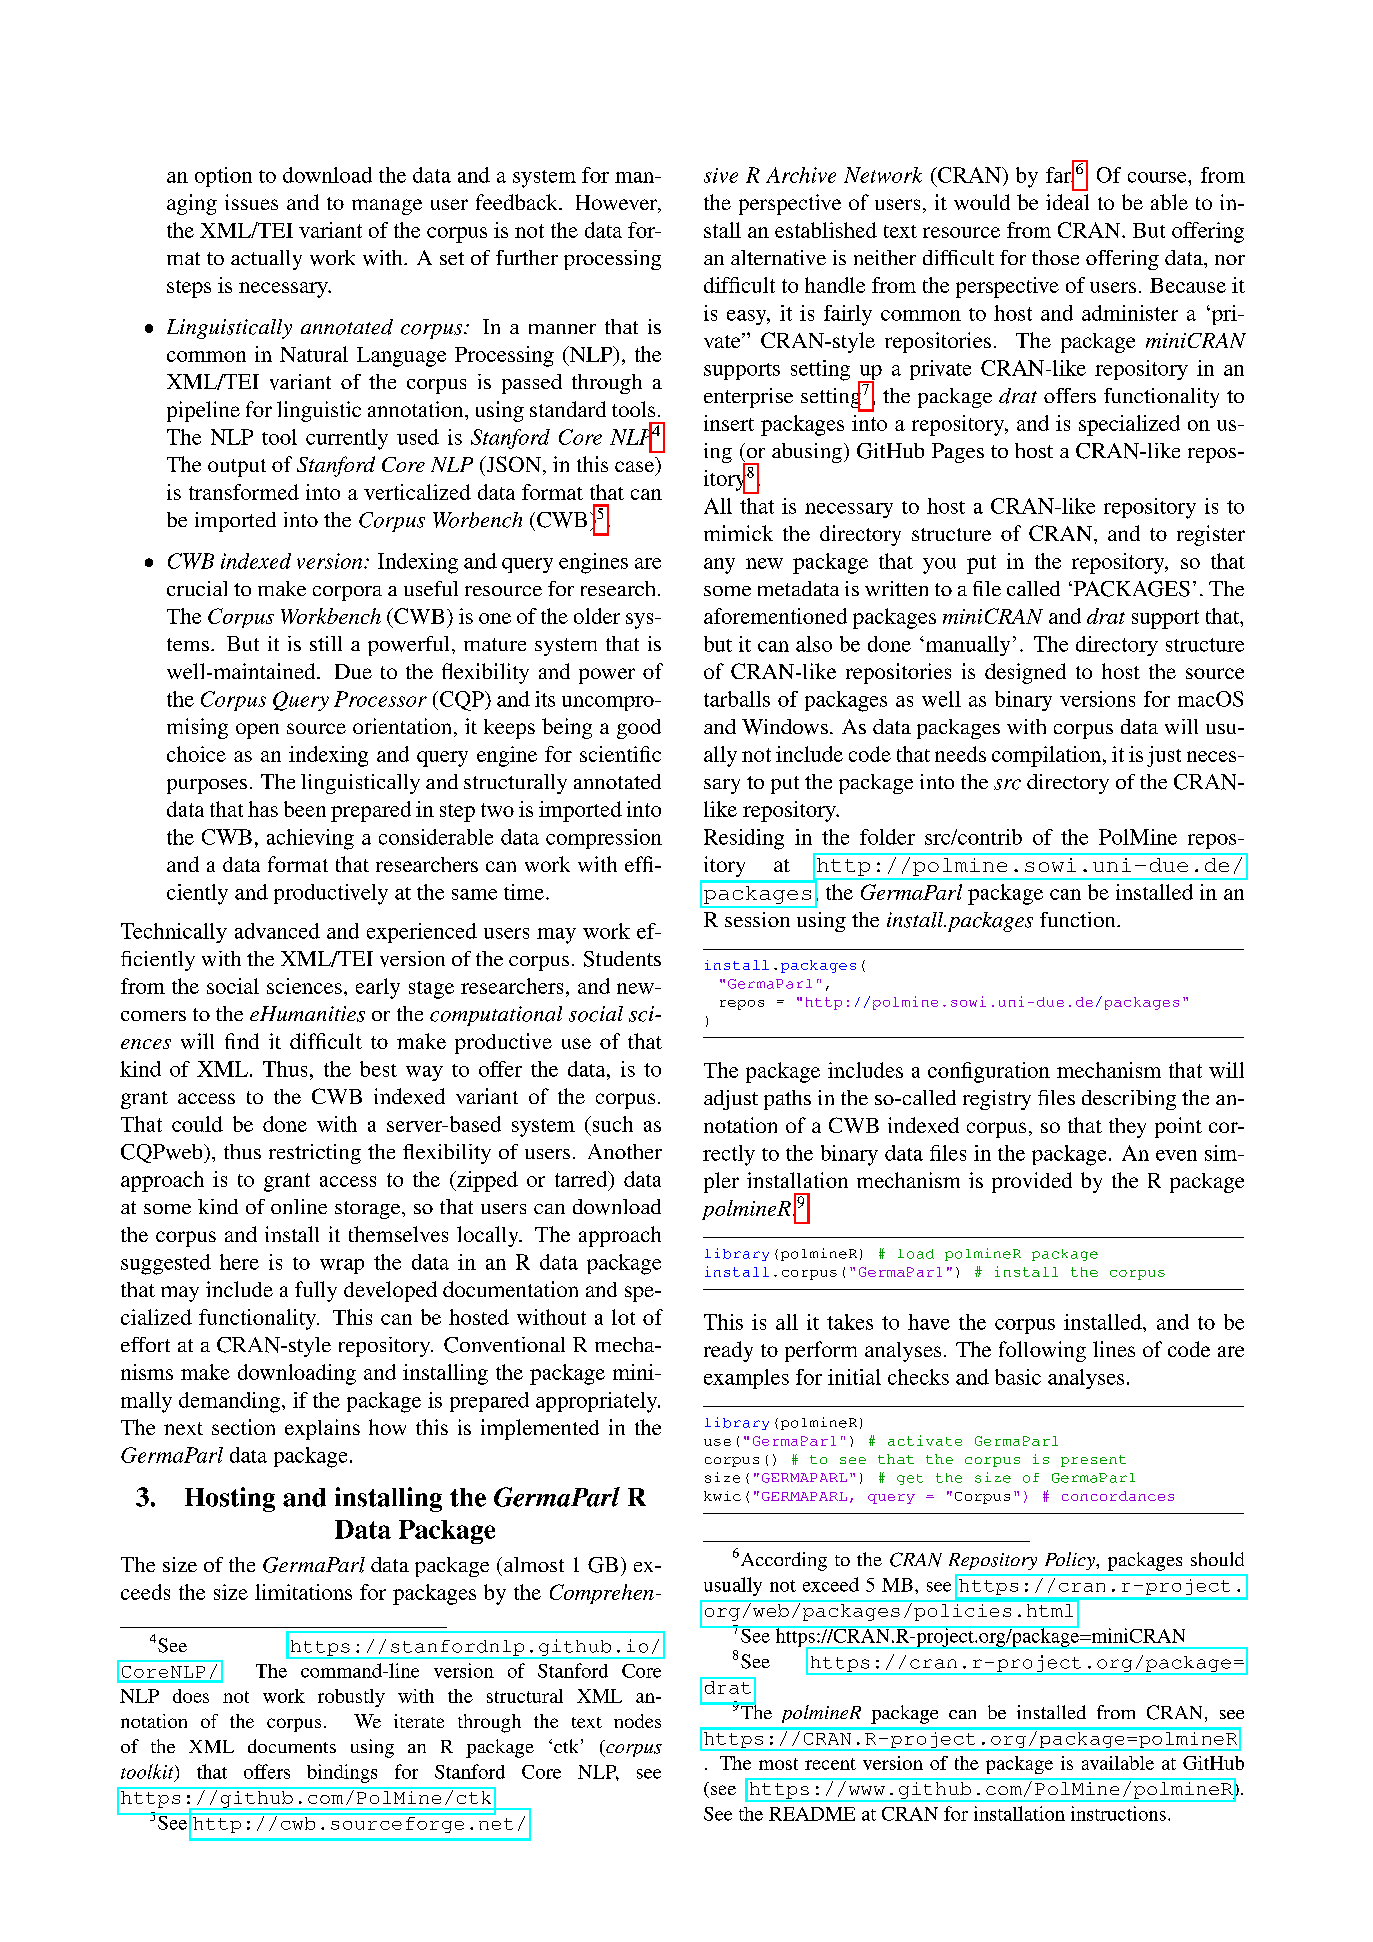 The image size is (1373, 1942). What do you see at coordinates (1046, 756) in the screenshot?
I see `compilation` at bounding box center [1046, 756].
